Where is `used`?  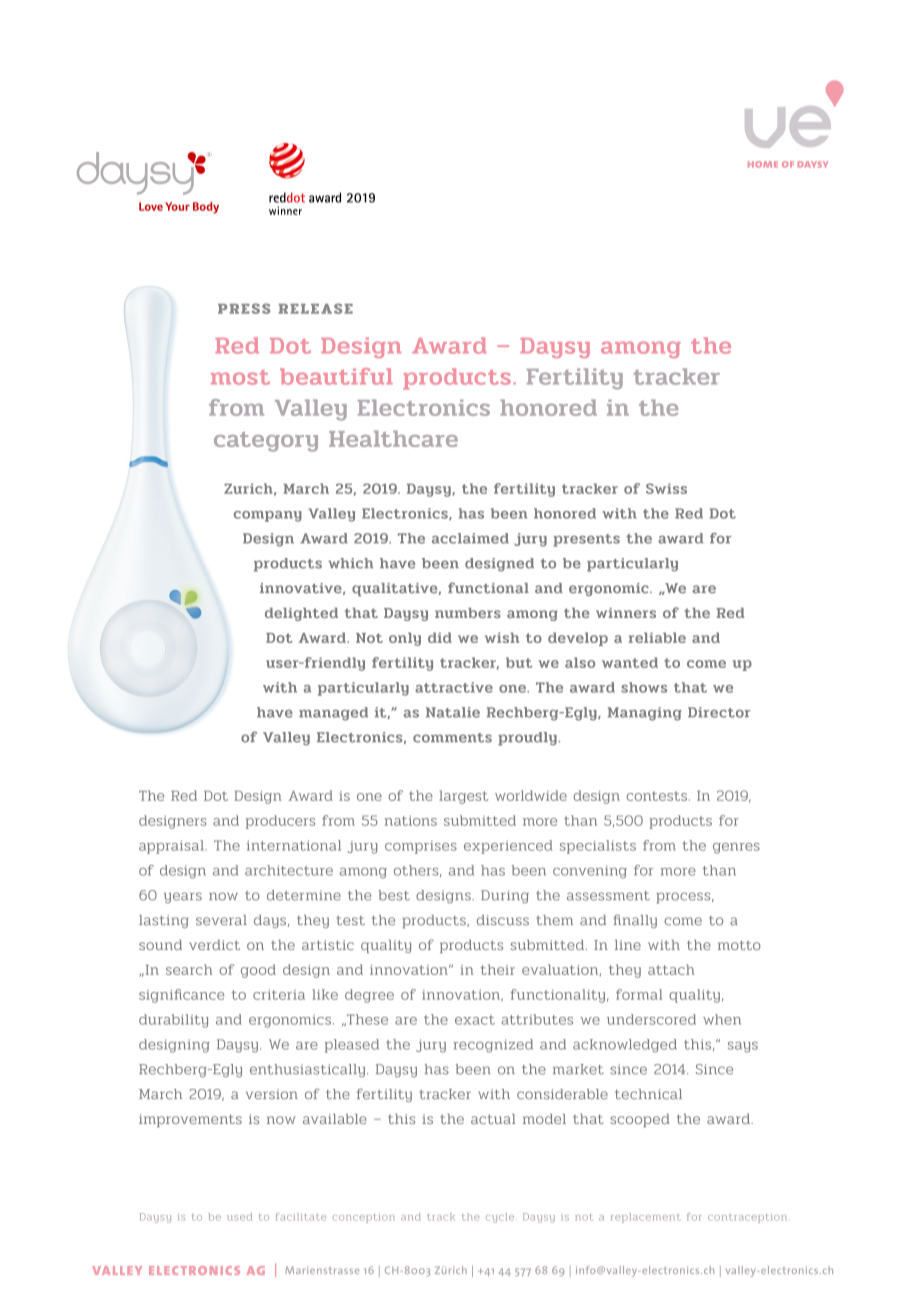 used is located at coordinates (239, 1217).
